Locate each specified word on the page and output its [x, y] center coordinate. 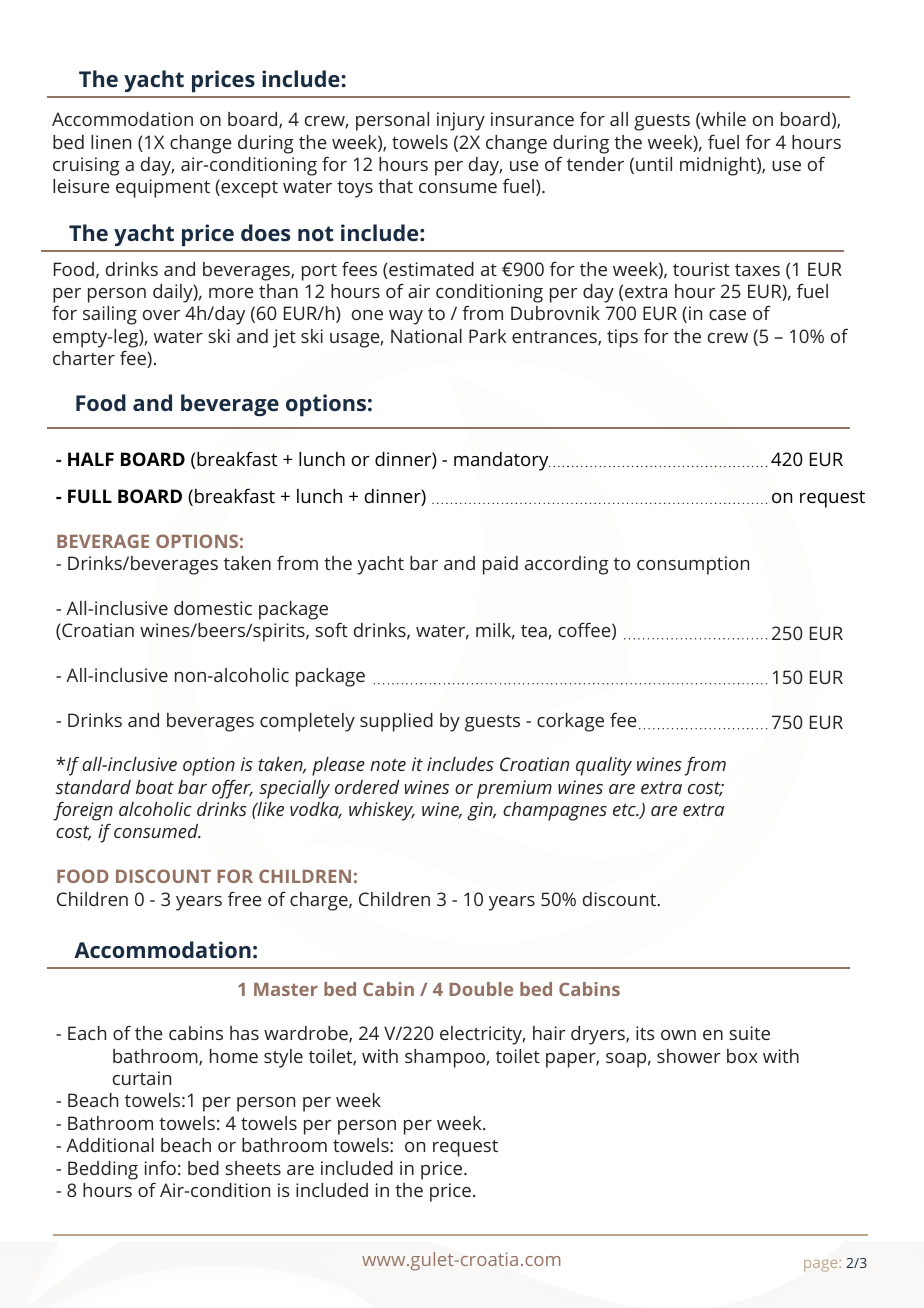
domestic [213, 608]
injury [461, 121]
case [727, 315]
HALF [91, 459]
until [654, 164]
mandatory [502, 461]
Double [481, 989]
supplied [396, 722]
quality [604, 766]
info [160, 1167]
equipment [163, 188]
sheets [253, 1168]
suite [749, 1033]
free [245, 899]
